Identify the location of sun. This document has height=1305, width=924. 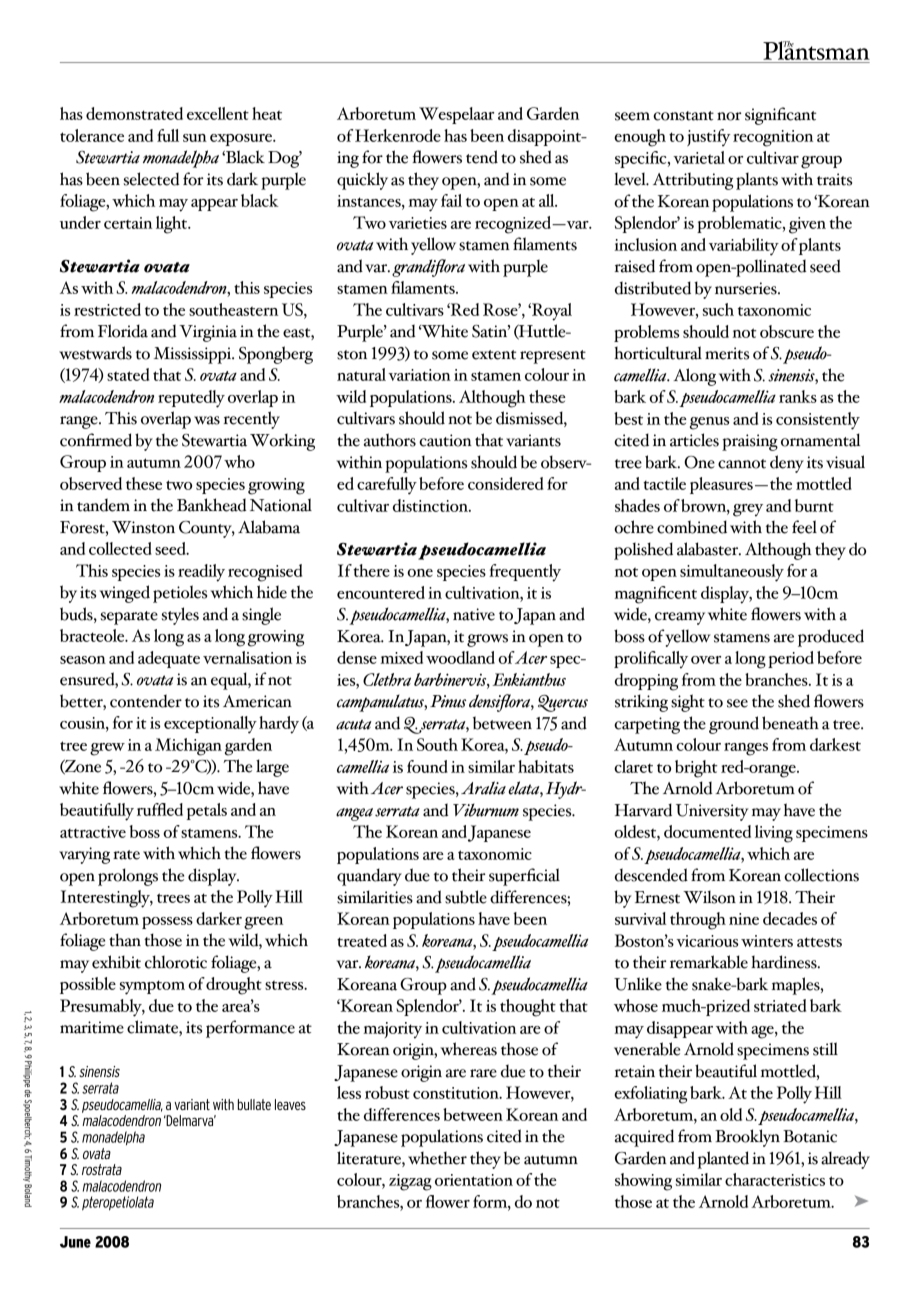
(195, 138).
